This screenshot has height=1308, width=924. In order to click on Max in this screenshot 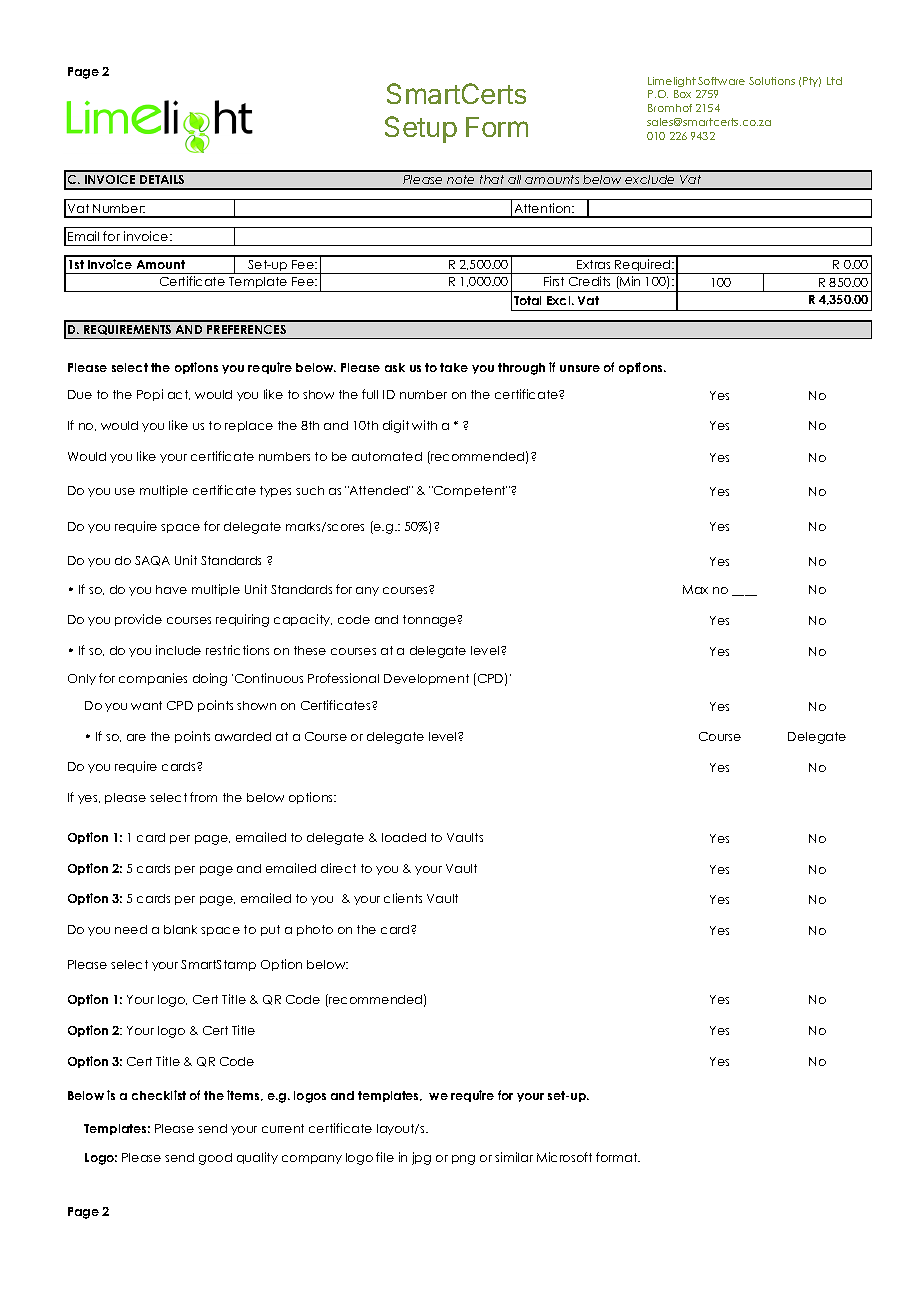, I will do `click(695, 589)`.
